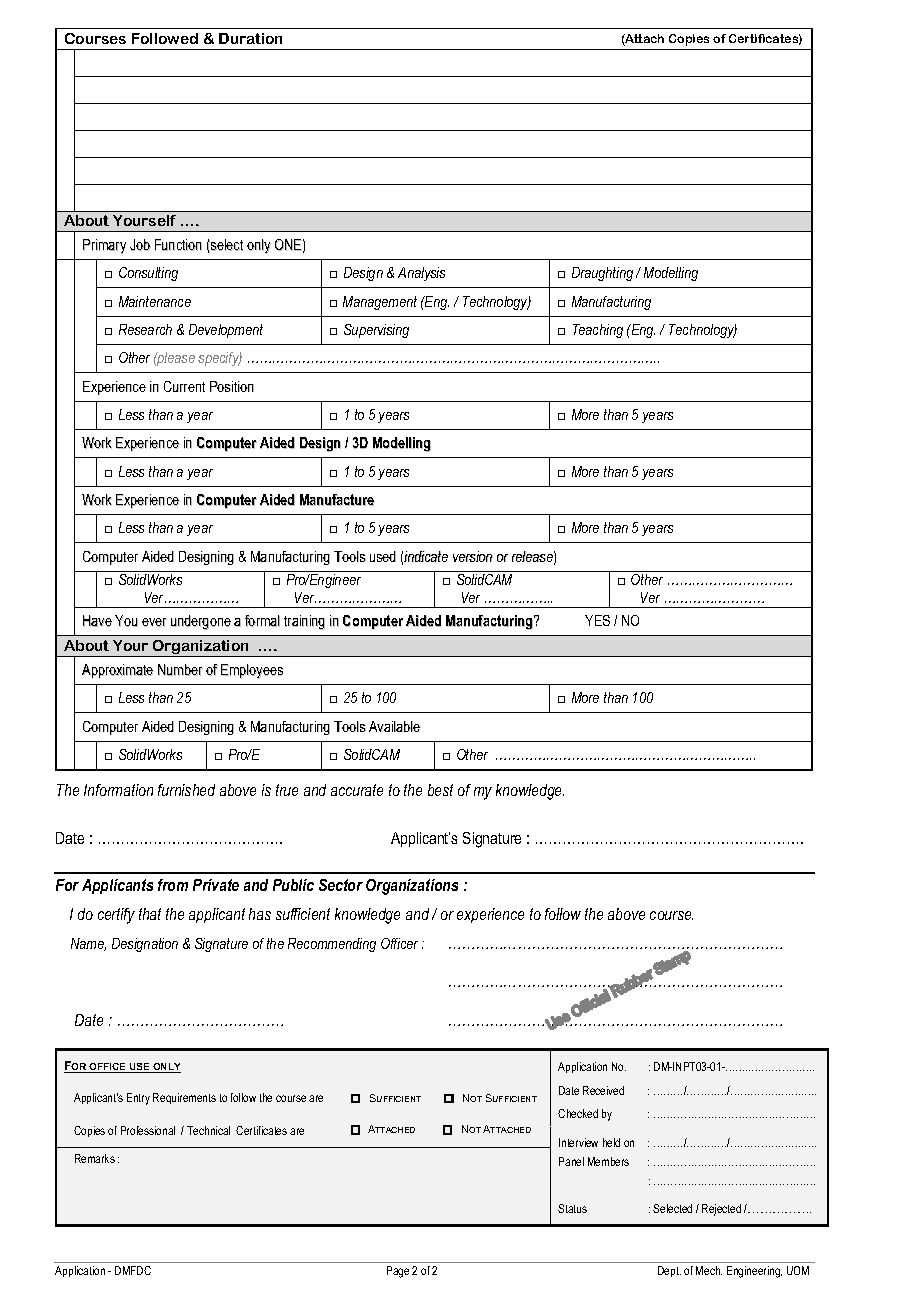  I want to click on that, so click(150, 914).
